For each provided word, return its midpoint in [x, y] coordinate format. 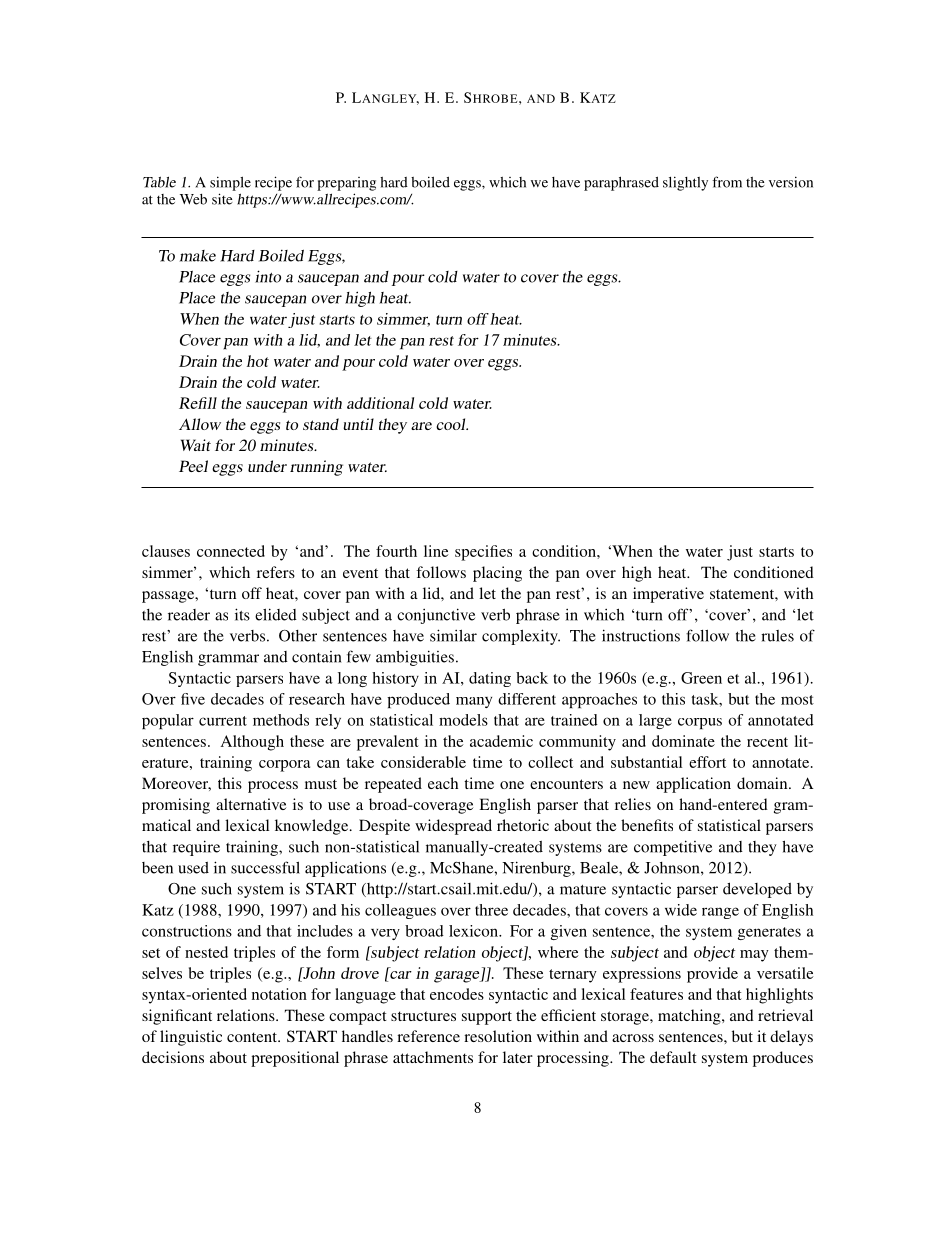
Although [252, 743]
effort [707, 762]
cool [452, 424]
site [222, 199]
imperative [668, 595]
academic [501, 741]
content [253, 1037]
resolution [498, 1036]
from [727, 182]
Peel [193, 466]
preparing [346, 184]
